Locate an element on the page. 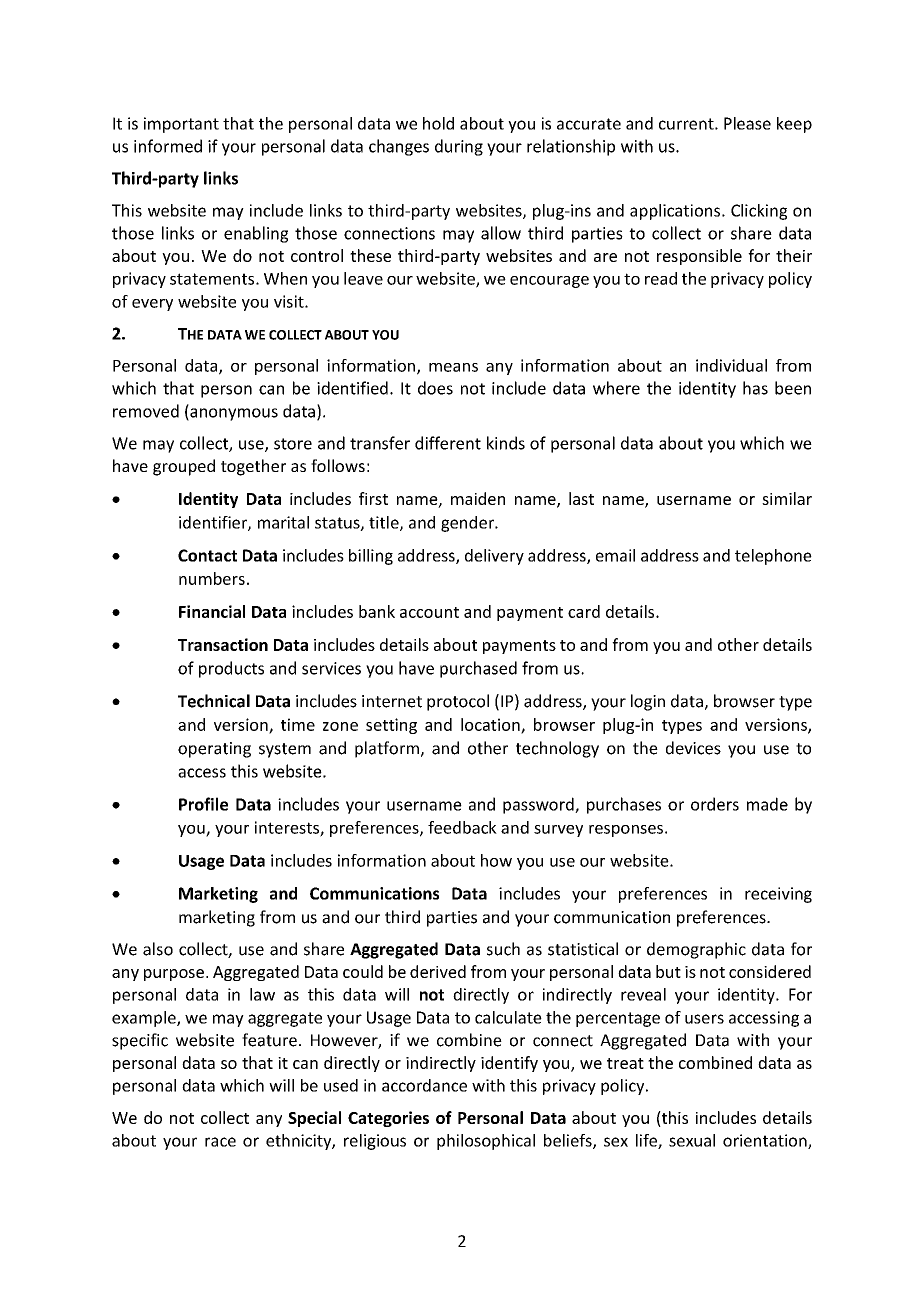 This page has width=924, height=1308. informed is located at coordinates (168, 146).
